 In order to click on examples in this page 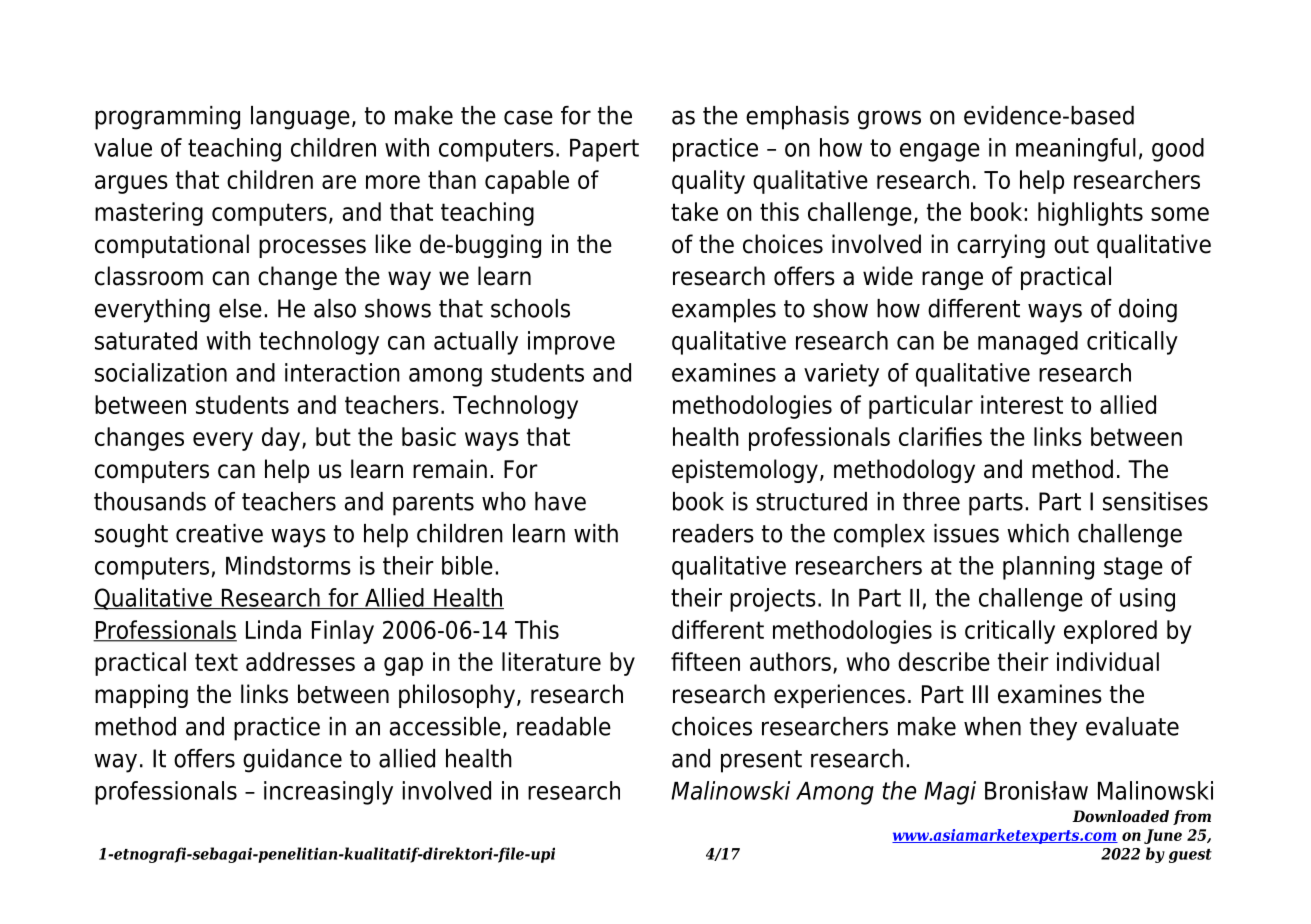, I will do `click(724, 311)`.
